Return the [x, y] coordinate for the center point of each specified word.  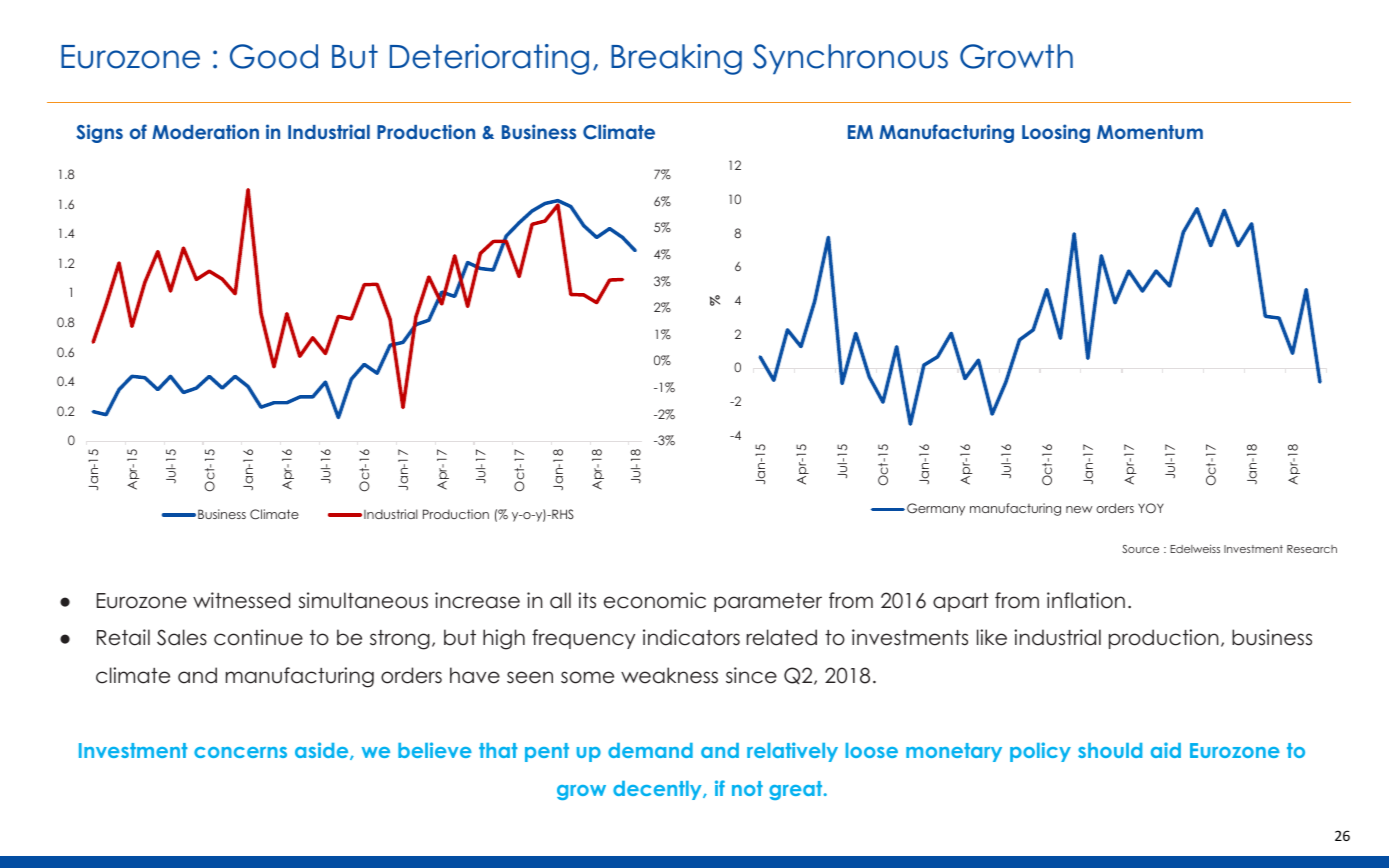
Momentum [1150, 132]
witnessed [241, 600]
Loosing [1056, 133]
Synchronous [850, 59]
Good [274, 56]
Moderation [205, 131]
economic [655, 600]
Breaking [676, 59]
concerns [240, 752]
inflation [1086, 600]
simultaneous [363, 600]
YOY [1151, 508]
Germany [936, 509]
